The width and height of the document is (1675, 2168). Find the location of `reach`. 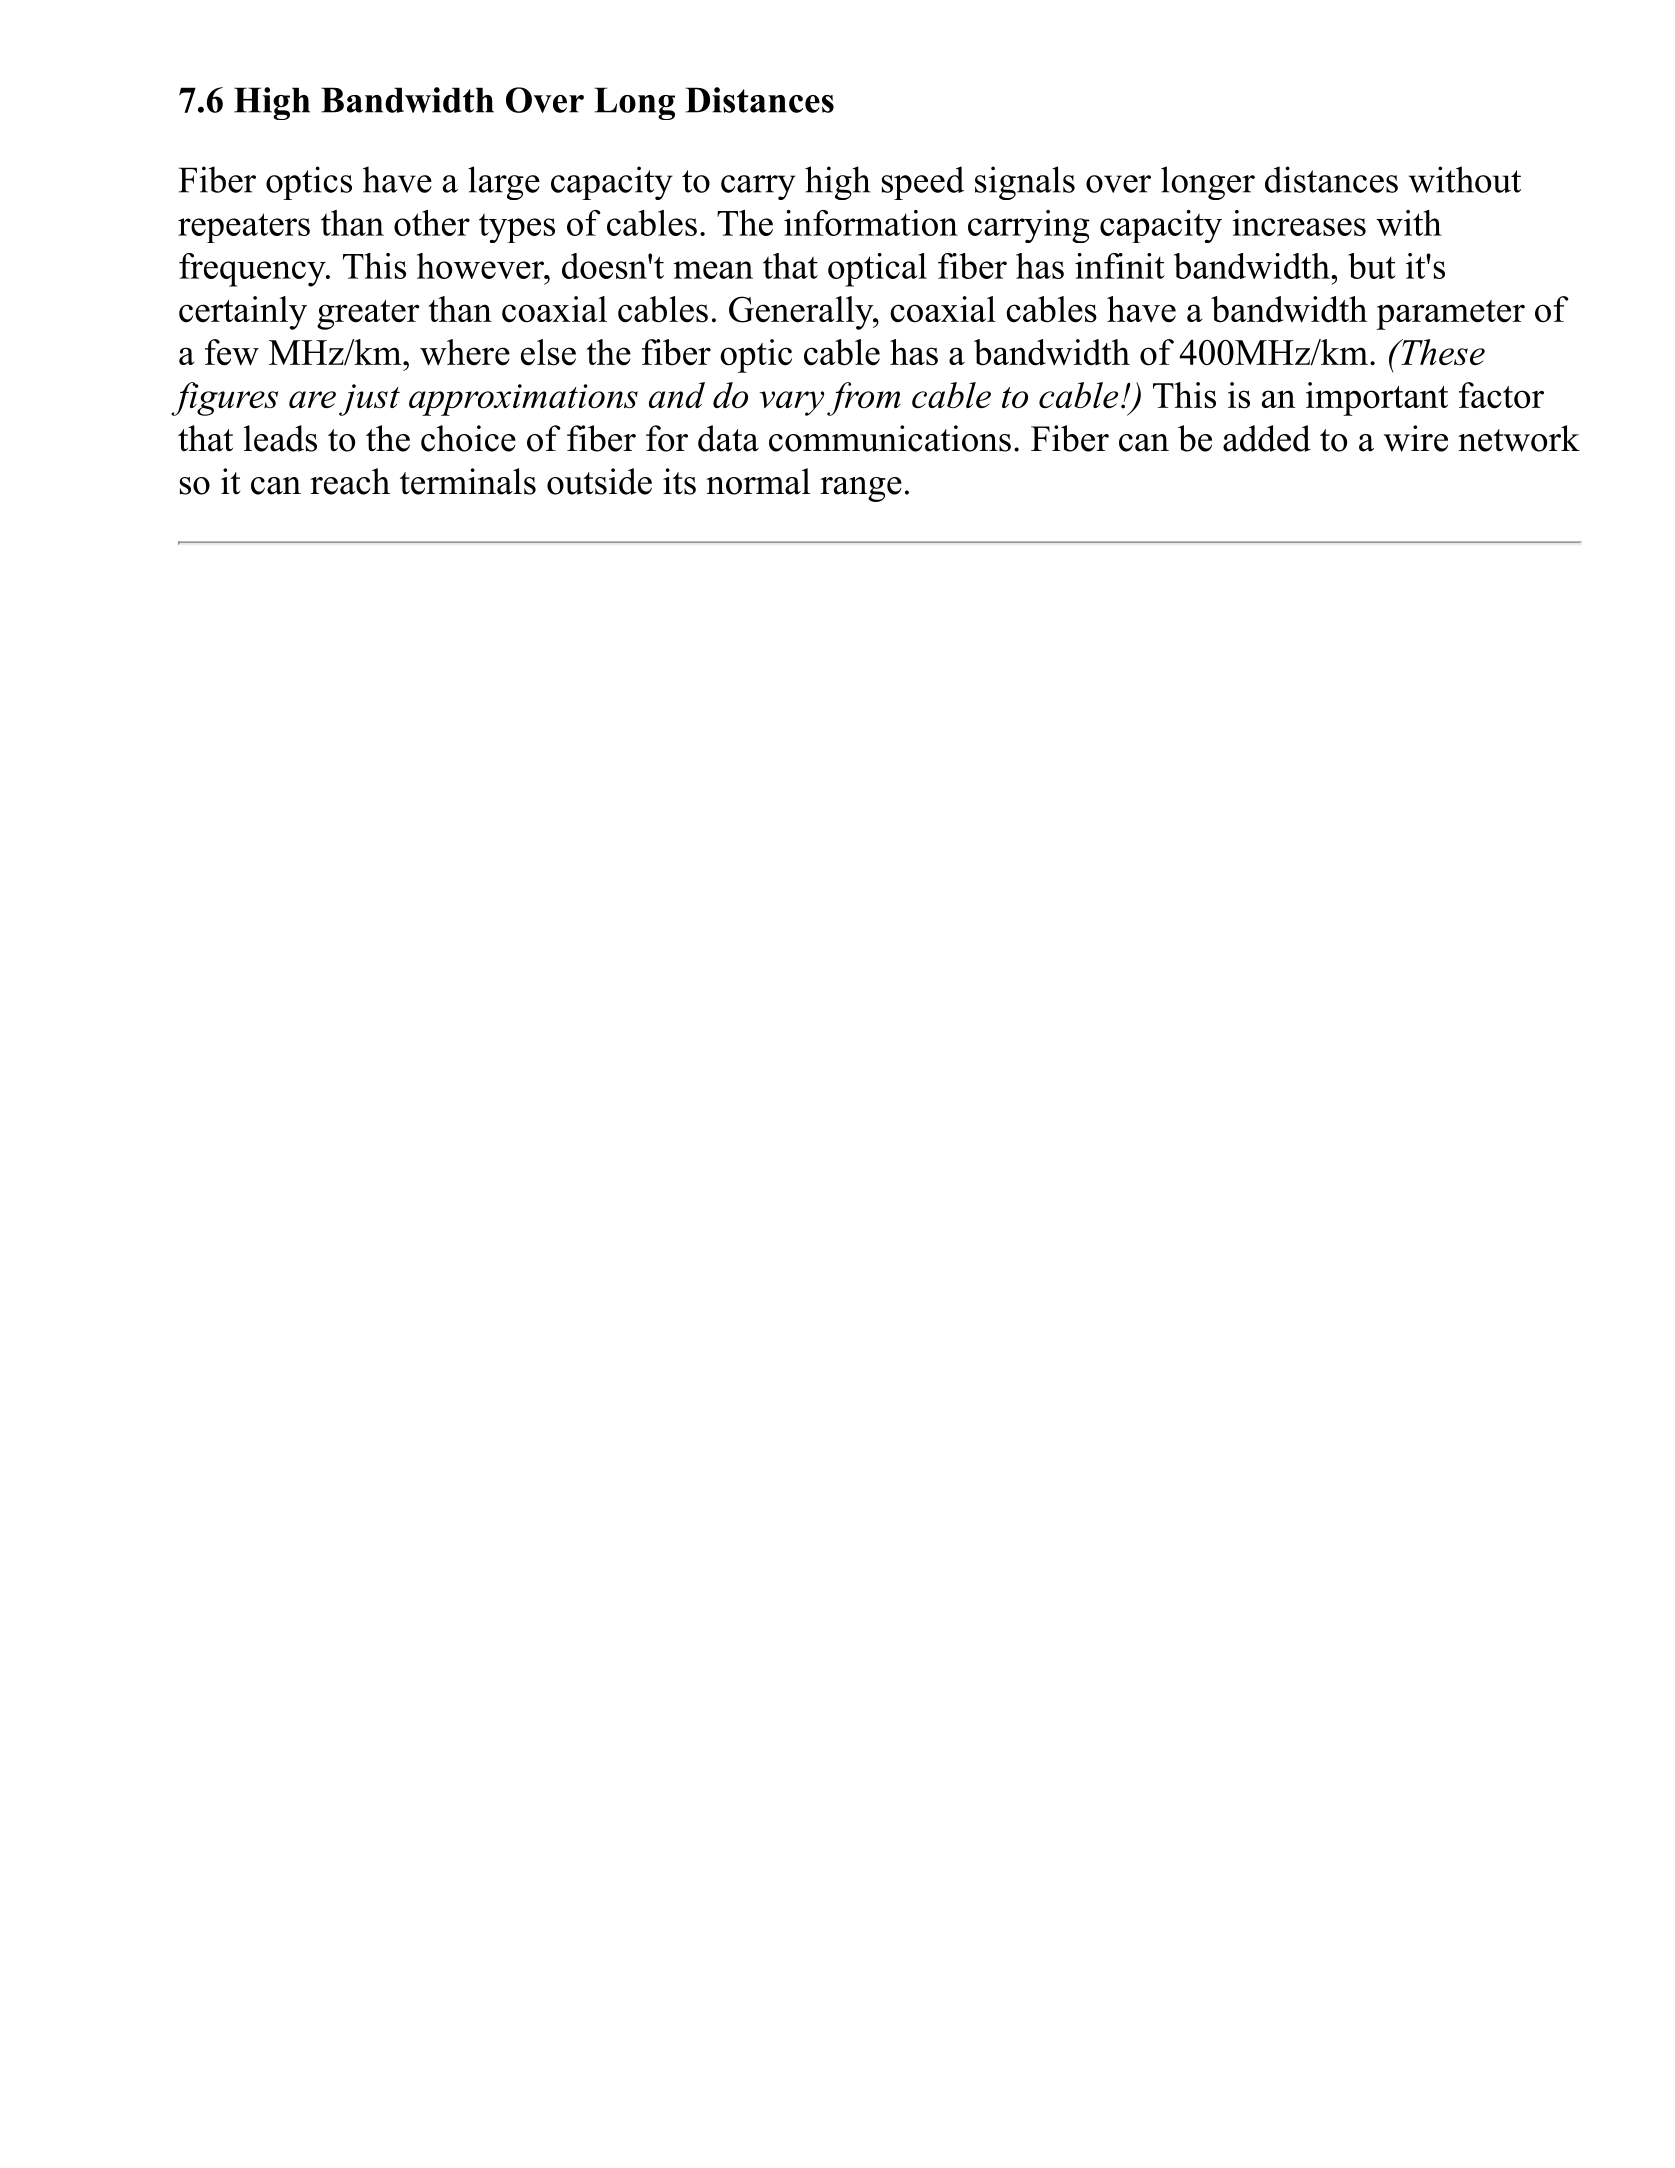

reach is located at coordinates (350, 481).
